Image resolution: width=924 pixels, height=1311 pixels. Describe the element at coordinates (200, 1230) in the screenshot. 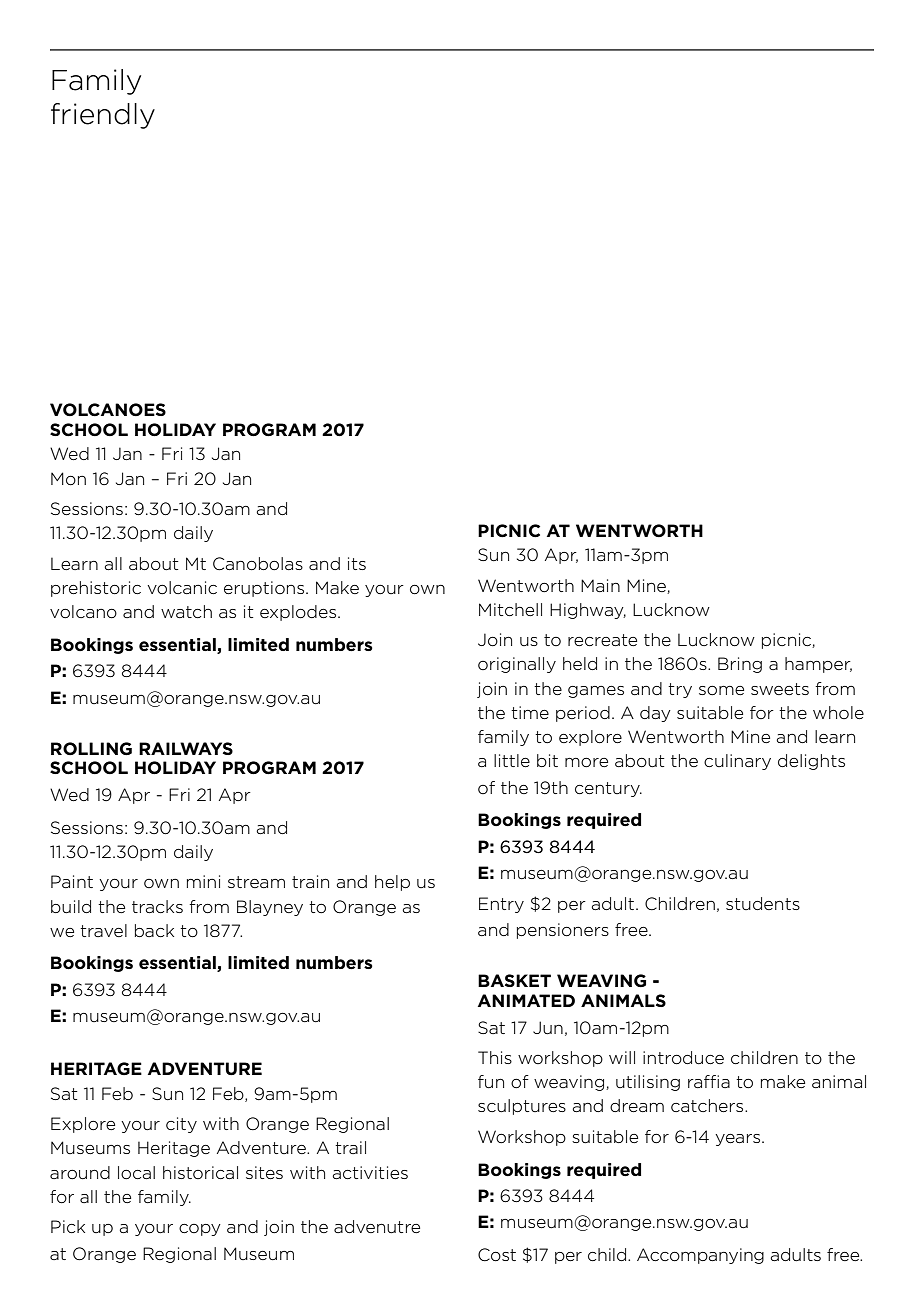

I see `copy` at that location.
